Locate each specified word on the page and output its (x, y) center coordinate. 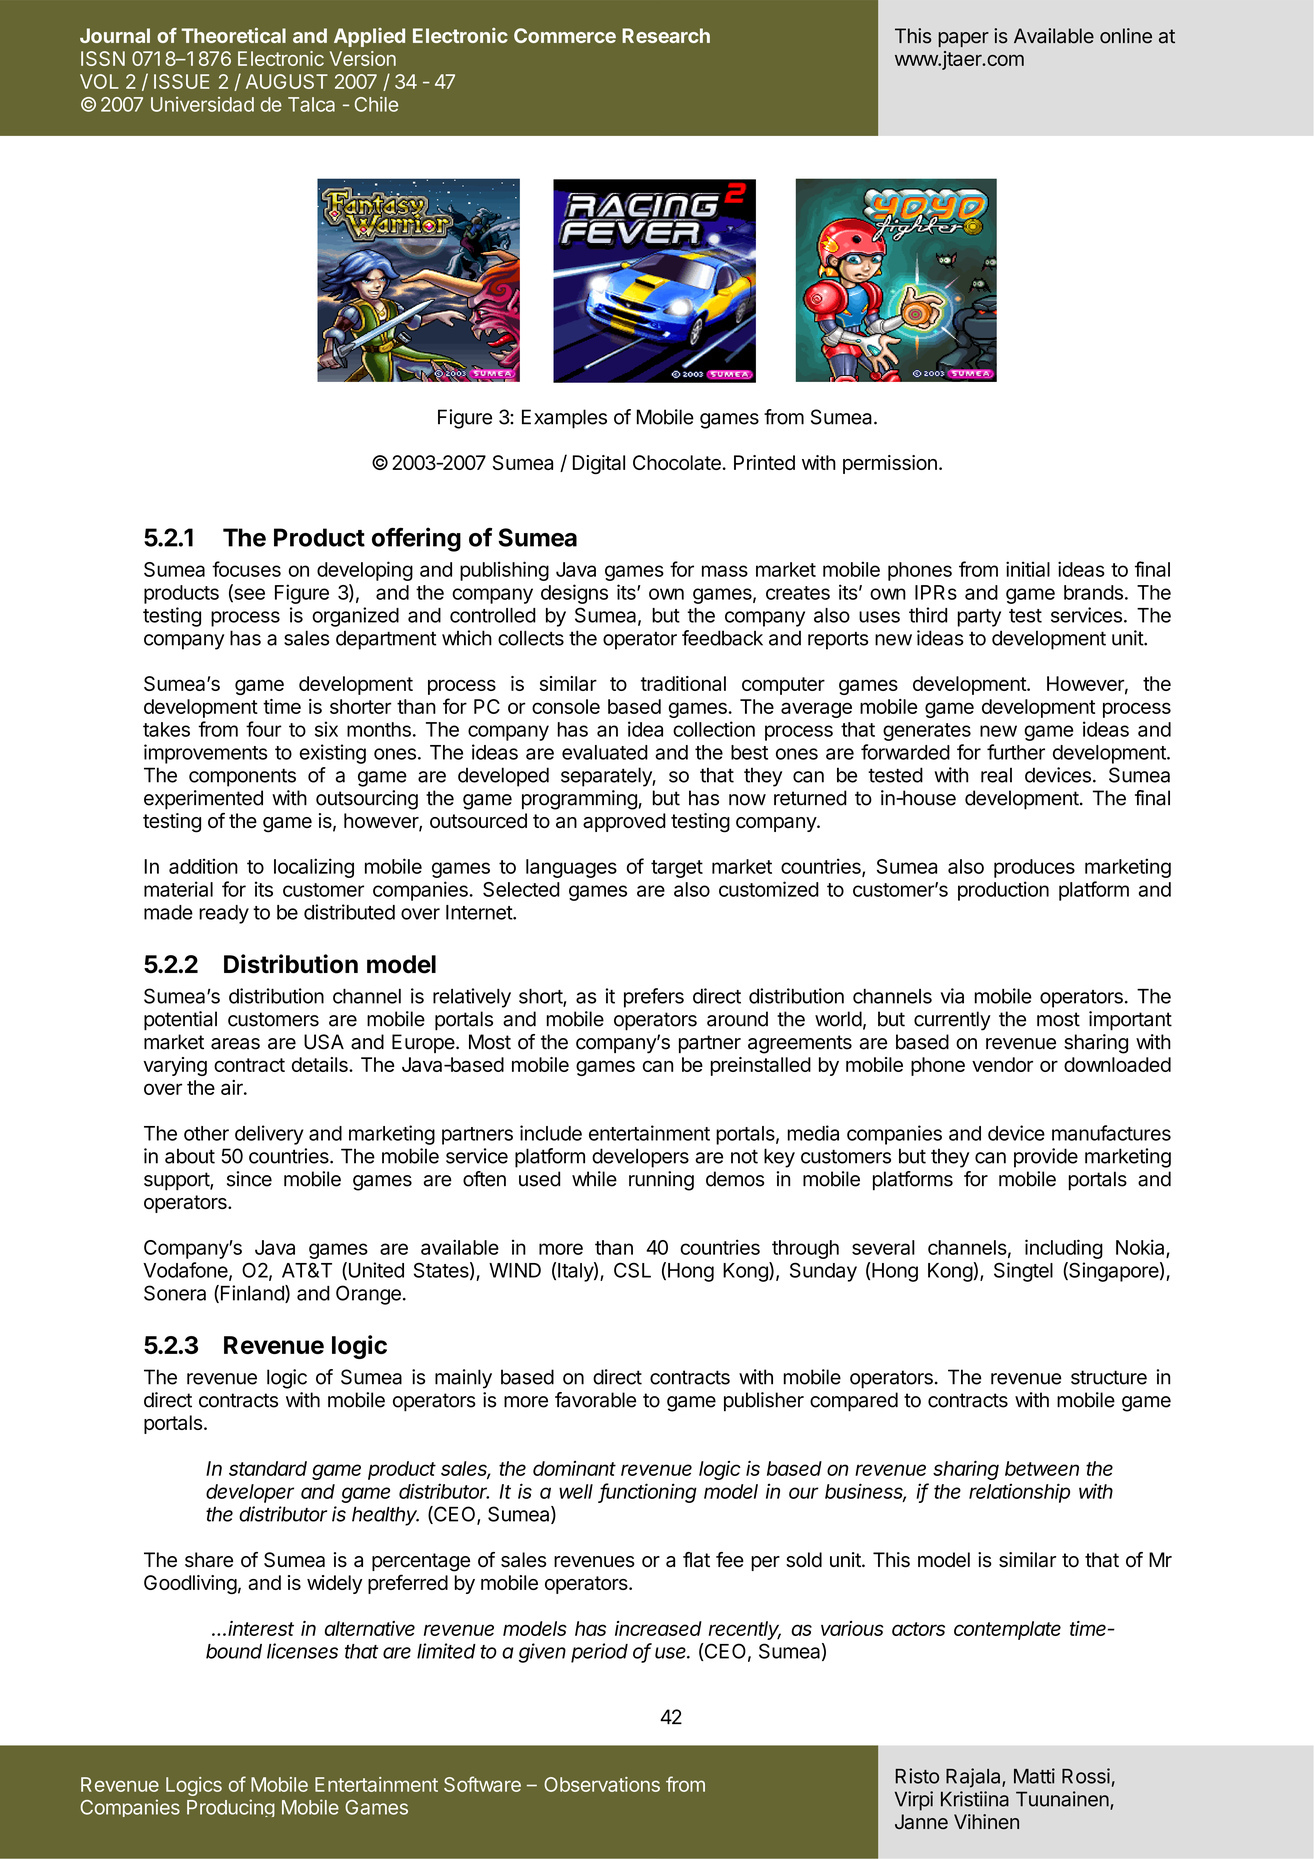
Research (666, 35)
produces (1034, 868)
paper (963, 39)
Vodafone (186, 1271)
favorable (595, 1400)
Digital (599, 464)
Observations (602, 1784)
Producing (231, 1808)
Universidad (202, 104)
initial (1028, 569)
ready (224, 914)
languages (571, 868)
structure (1109, 1377)
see (248, 595)
